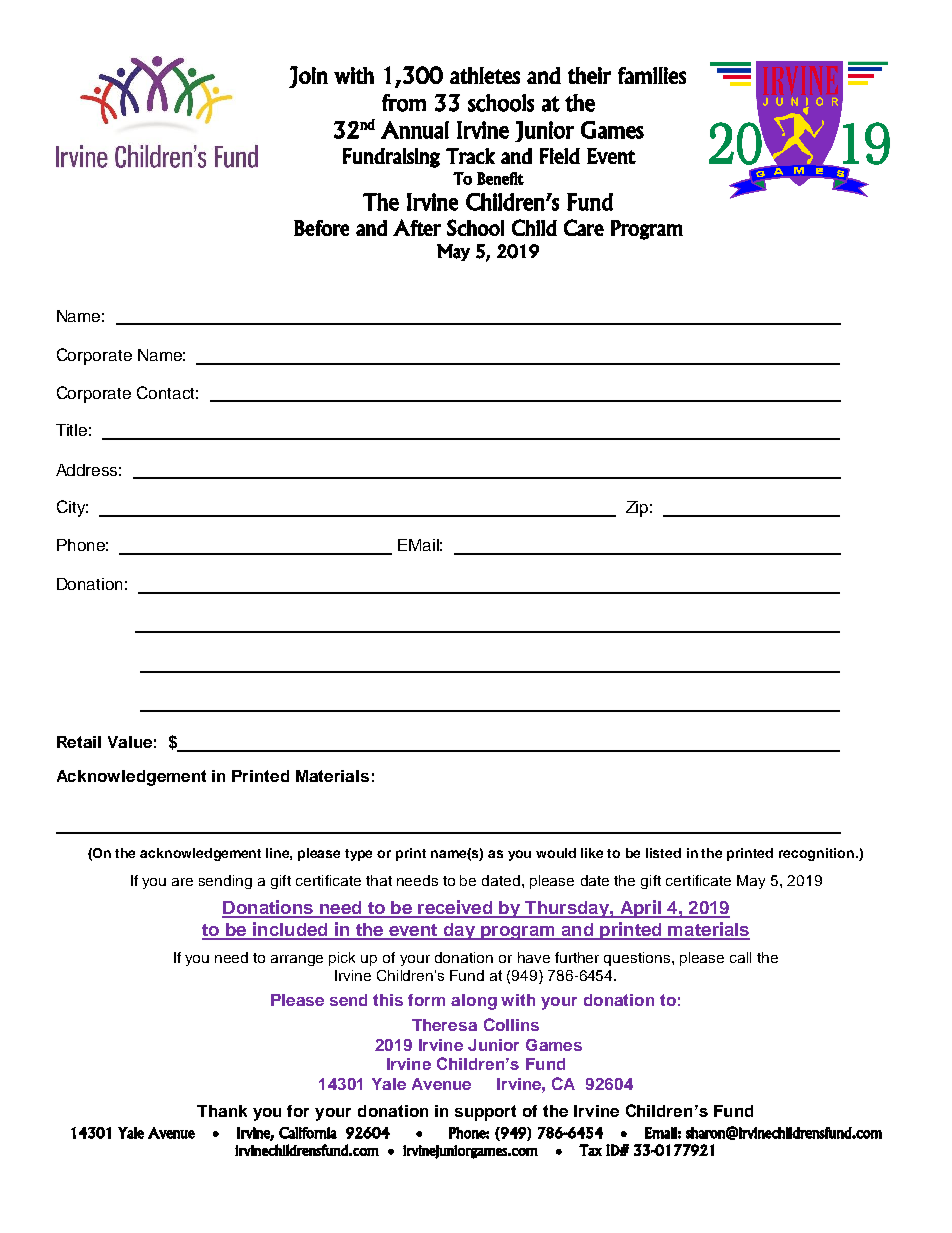  What do you see at coordinates (222, 1111) in the page?
I see `Thank` at bounding box center [222, 1111].
